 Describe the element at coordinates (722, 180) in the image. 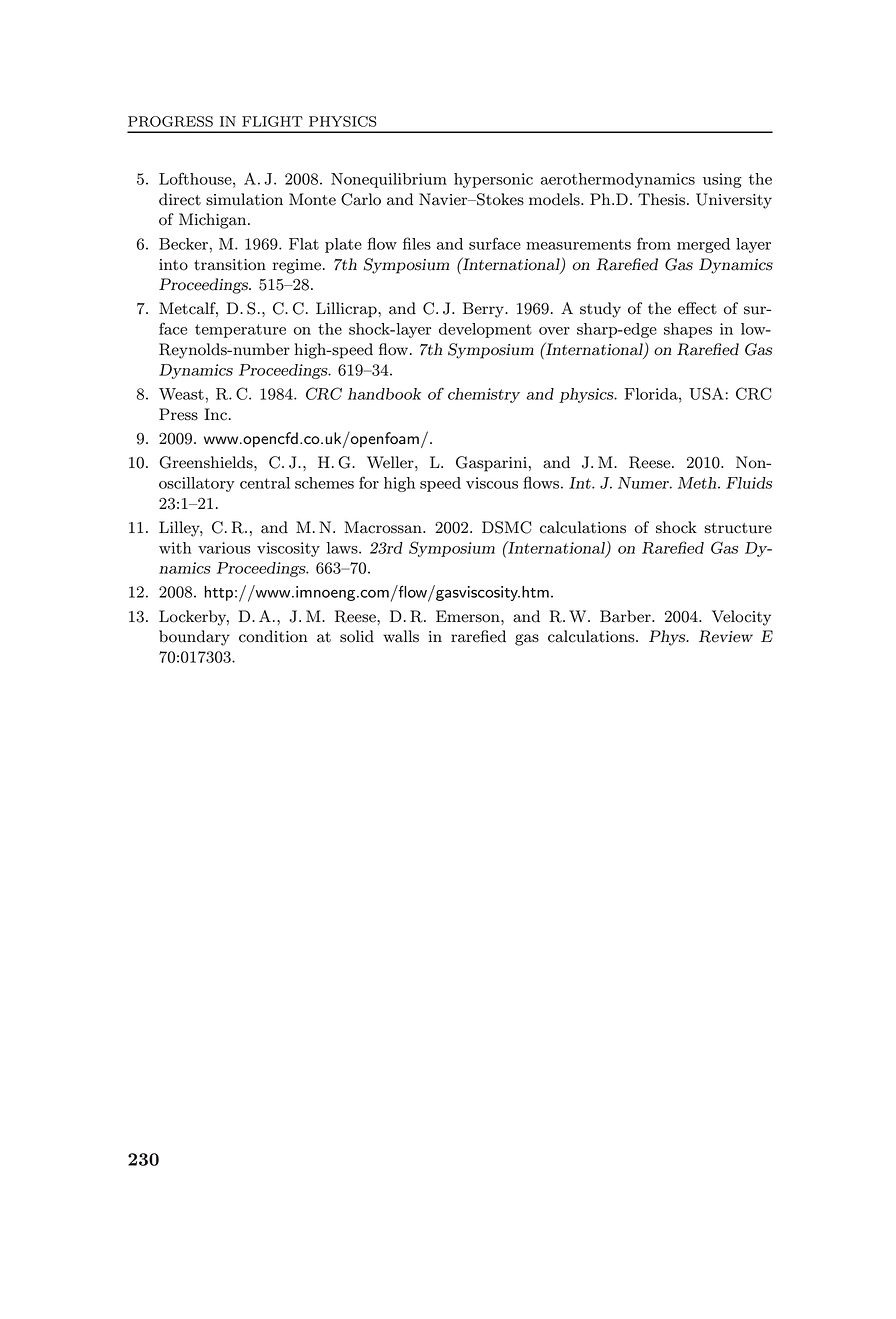

I see `using` at that location.
